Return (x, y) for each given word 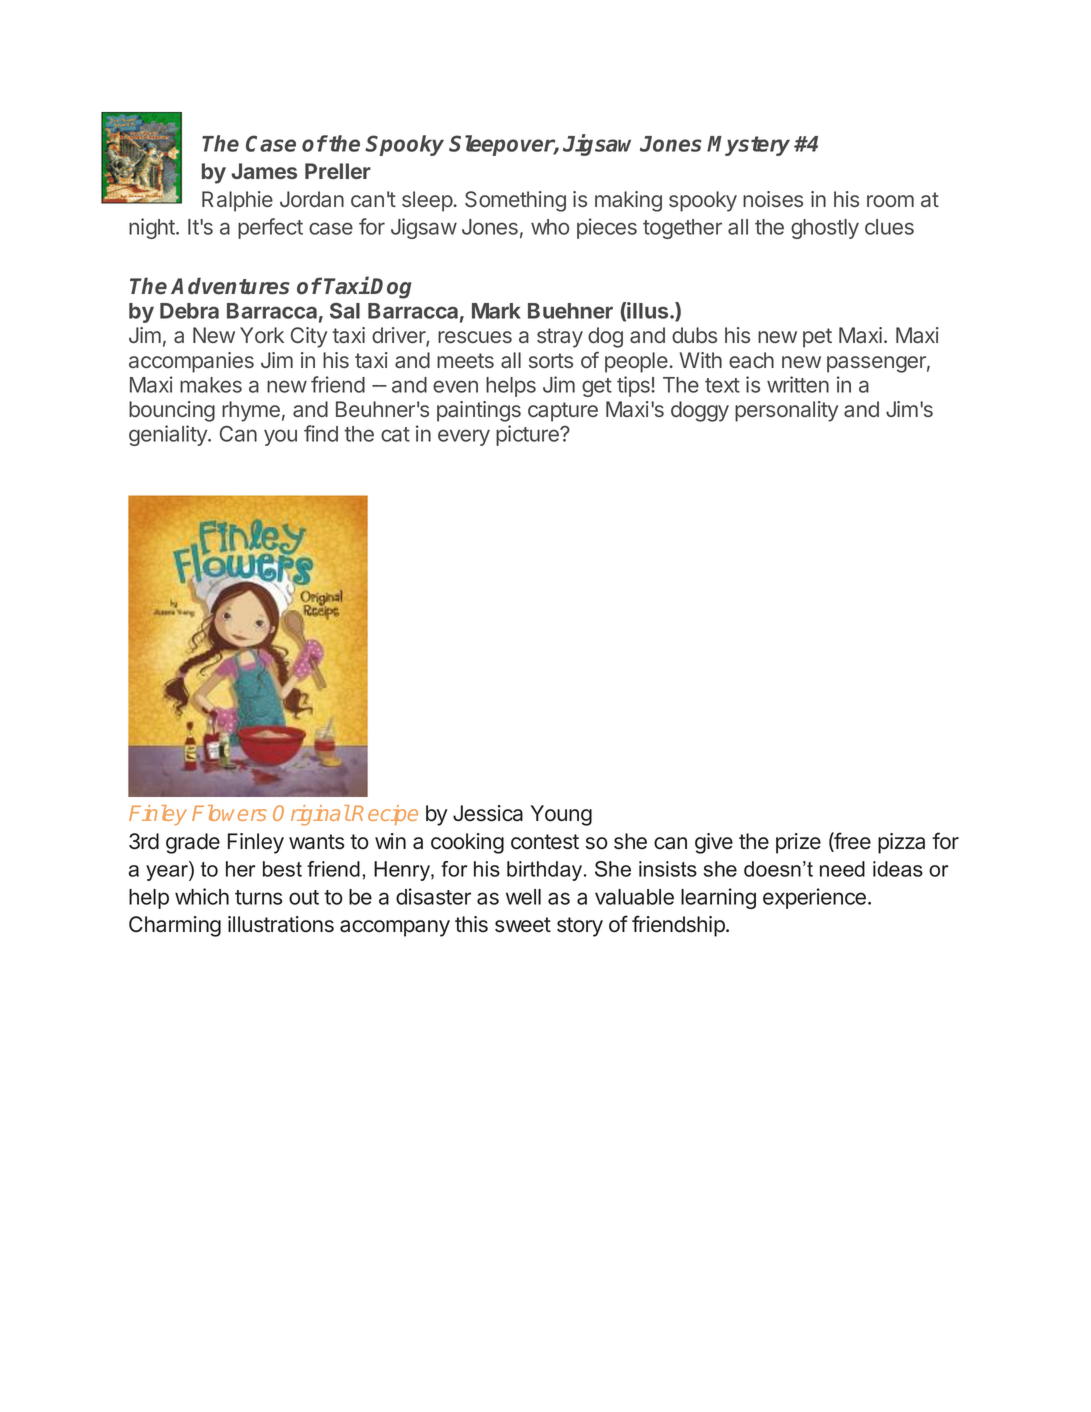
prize (798, 843)
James (264, 171)
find (321, 433)
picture (528, 435)
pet (817, 338)
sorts (551, 360)
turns (258, 897)
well (523, 897)
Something (515, 201)
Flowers (229, 813)
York (262, 335)
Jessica (488, 813)
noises (773, 199)
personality (786, 411)
